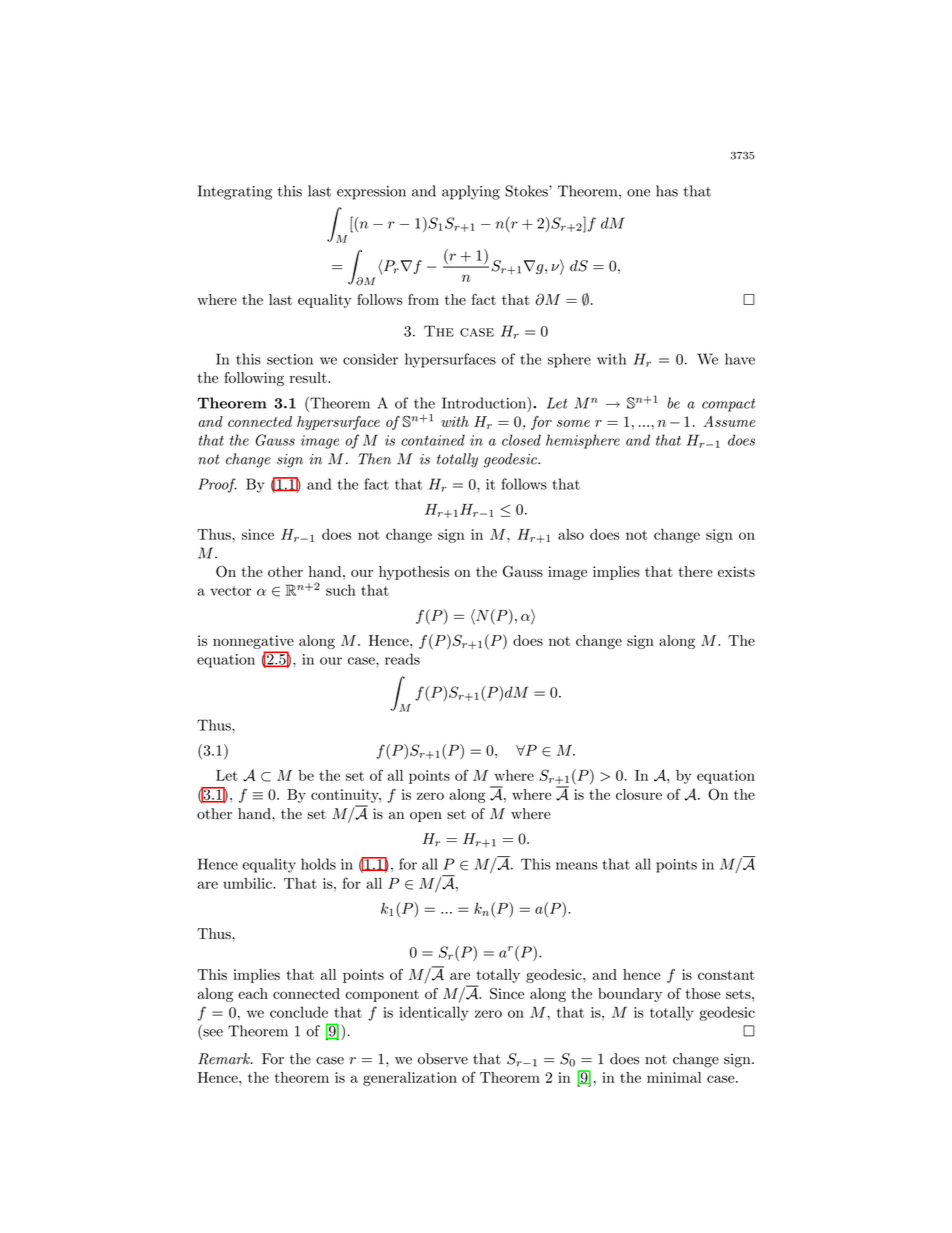  Describe the element at coordinates (433, 440) in the screenshot. I see `contained` at that location.
